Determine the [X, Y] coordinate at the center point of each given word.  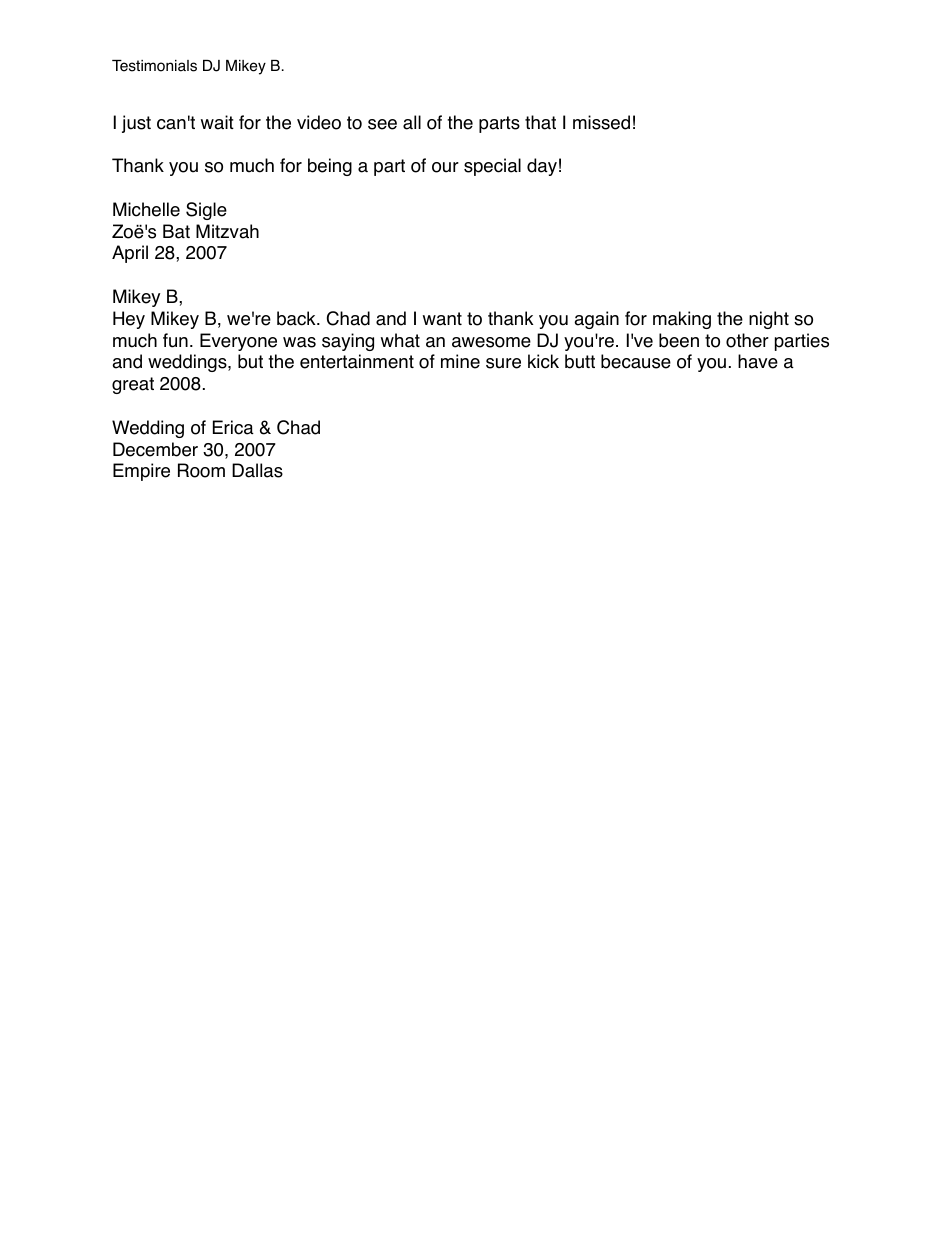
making [682, 320]
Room [201, 470]
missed [601, 122]
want [442, 319]
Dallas [257, 470]
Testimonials [154, 66]
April [130, 254]
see [382, 124]
